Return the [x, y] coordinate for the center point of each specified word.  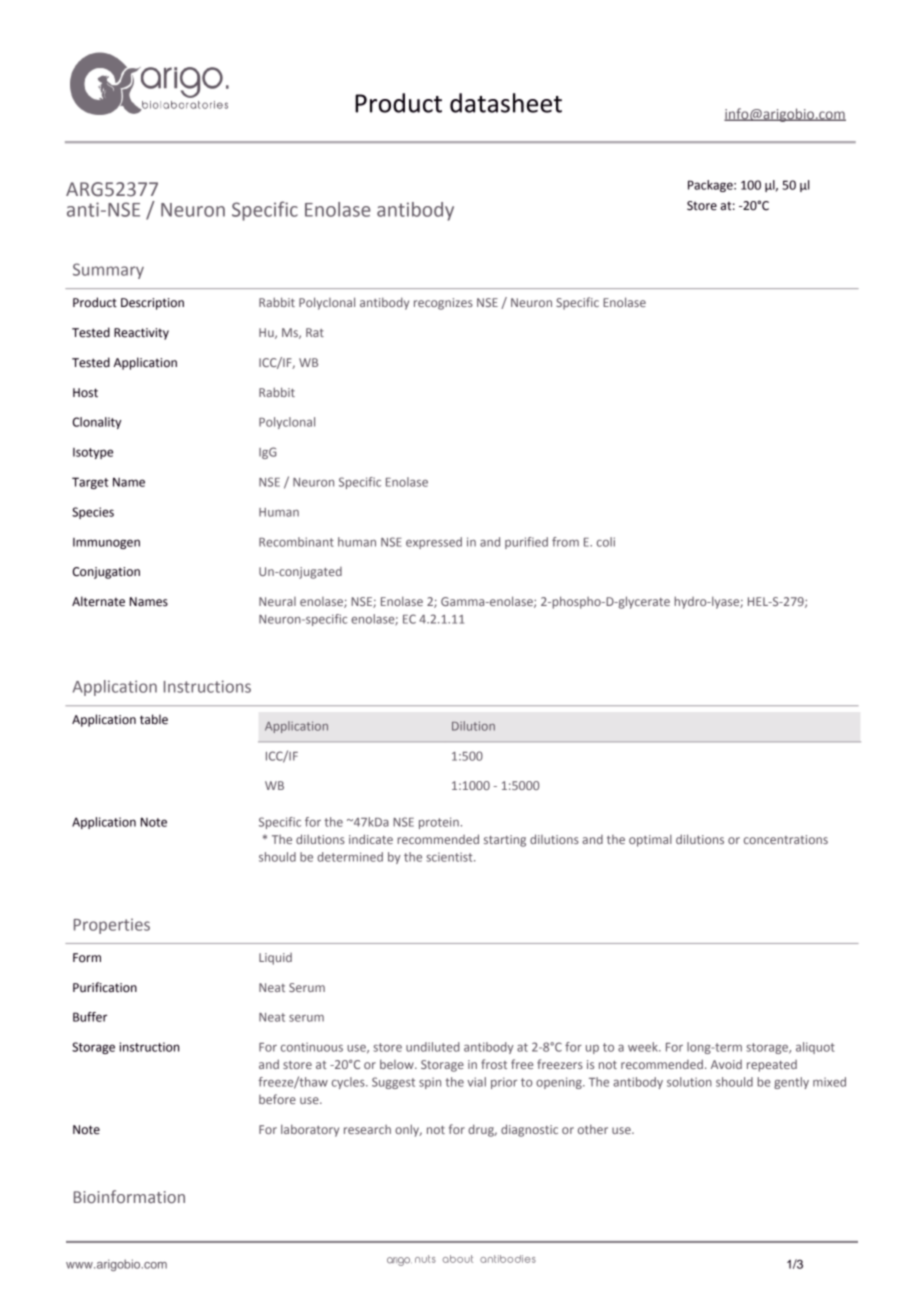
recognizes [443, 304]
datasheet [506, 103]
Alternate [98, 601]
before [277, 1099]
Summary [108, 271]
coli [606, 542]
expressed [434, 543]
